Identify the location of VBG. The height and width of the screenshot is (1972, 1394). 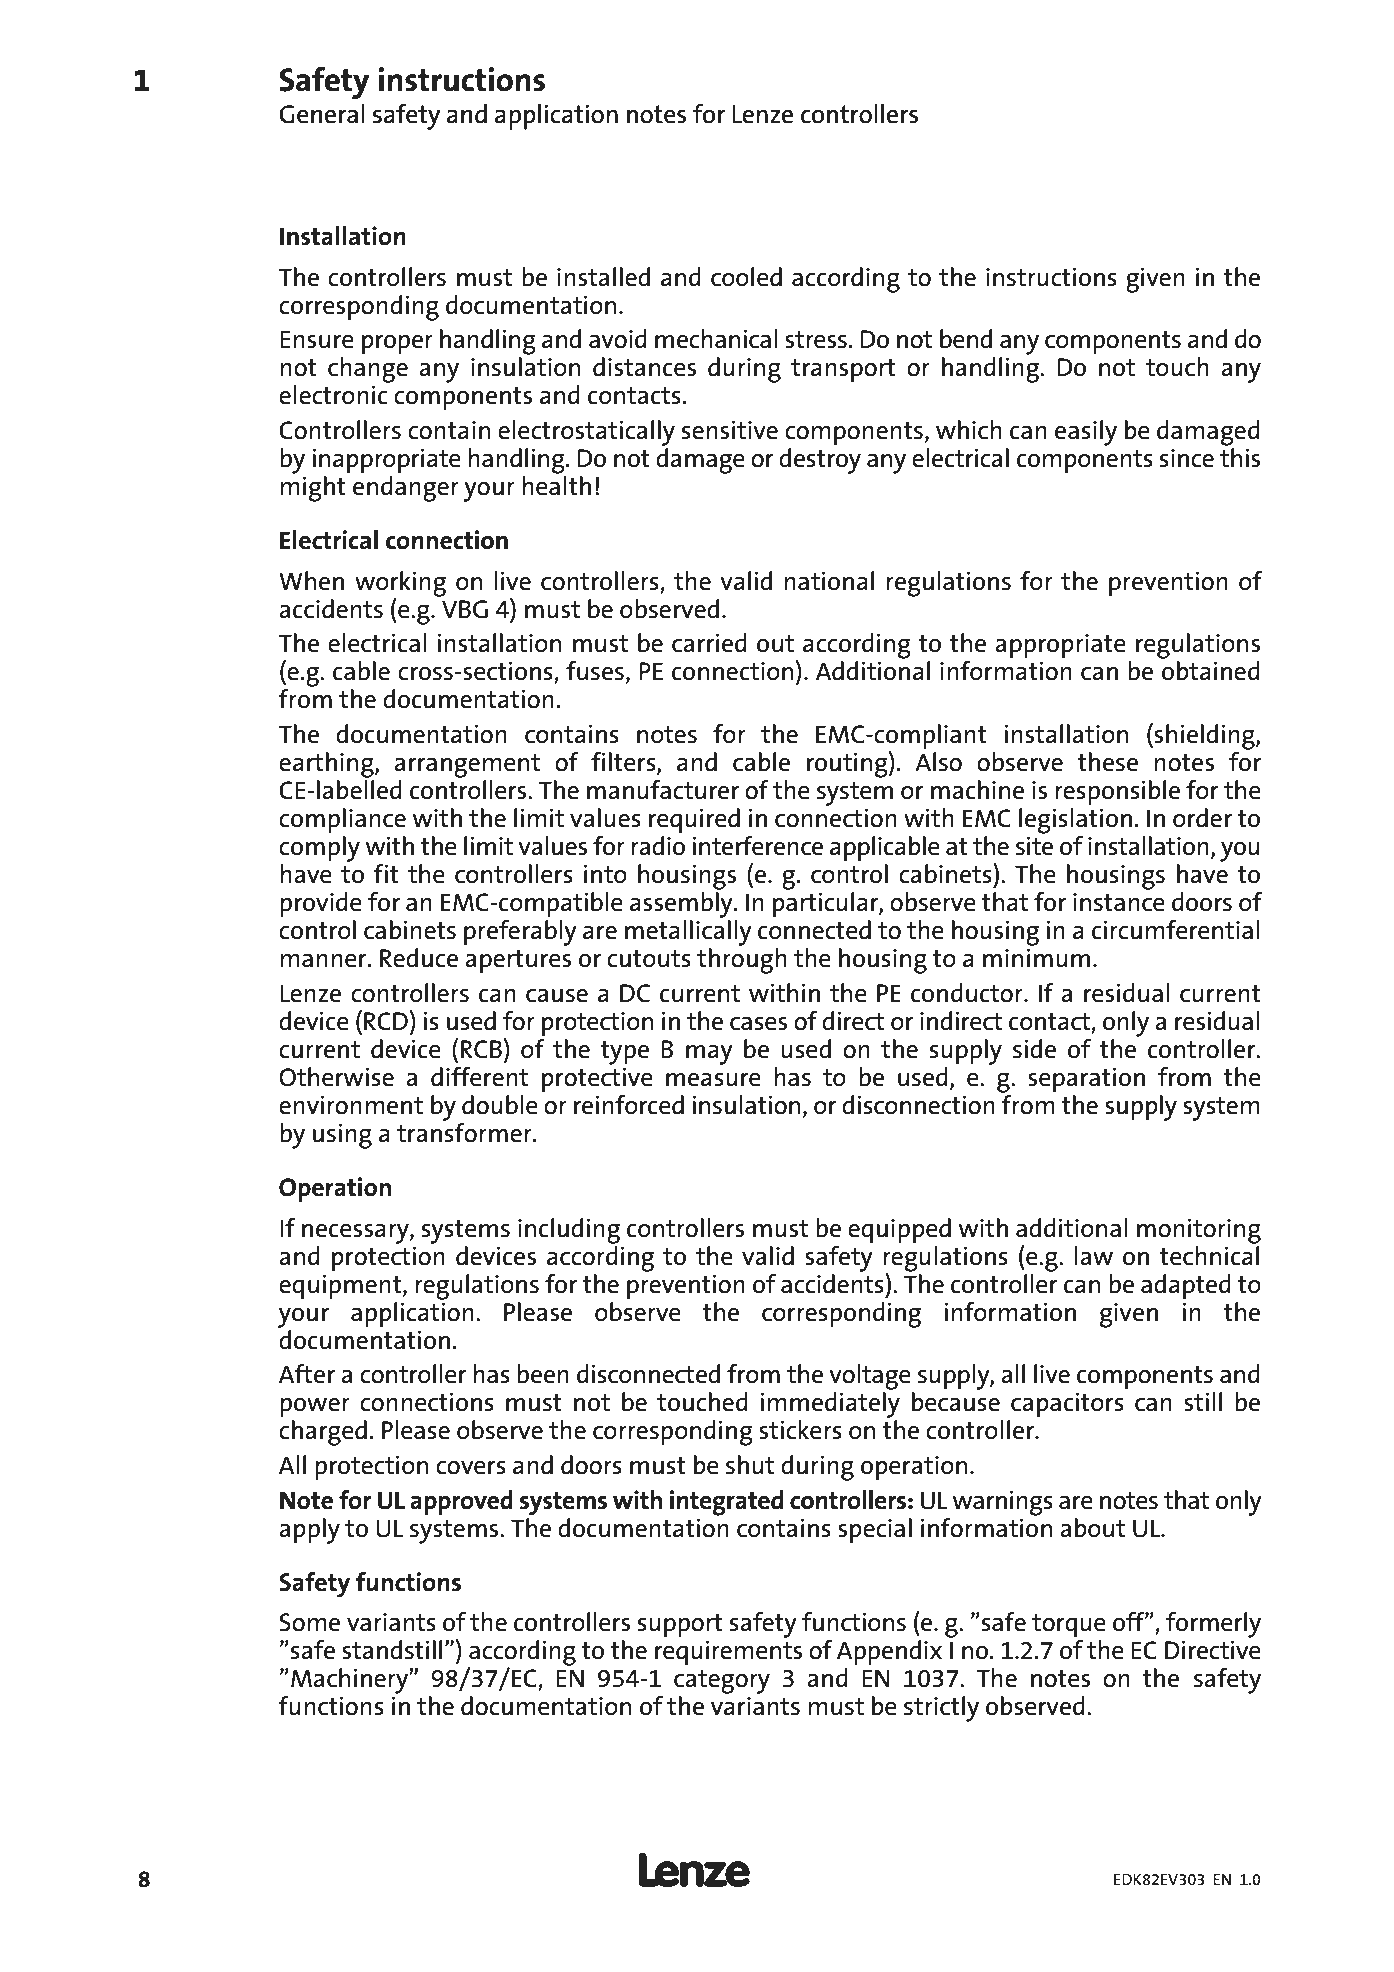
(465, 609).
